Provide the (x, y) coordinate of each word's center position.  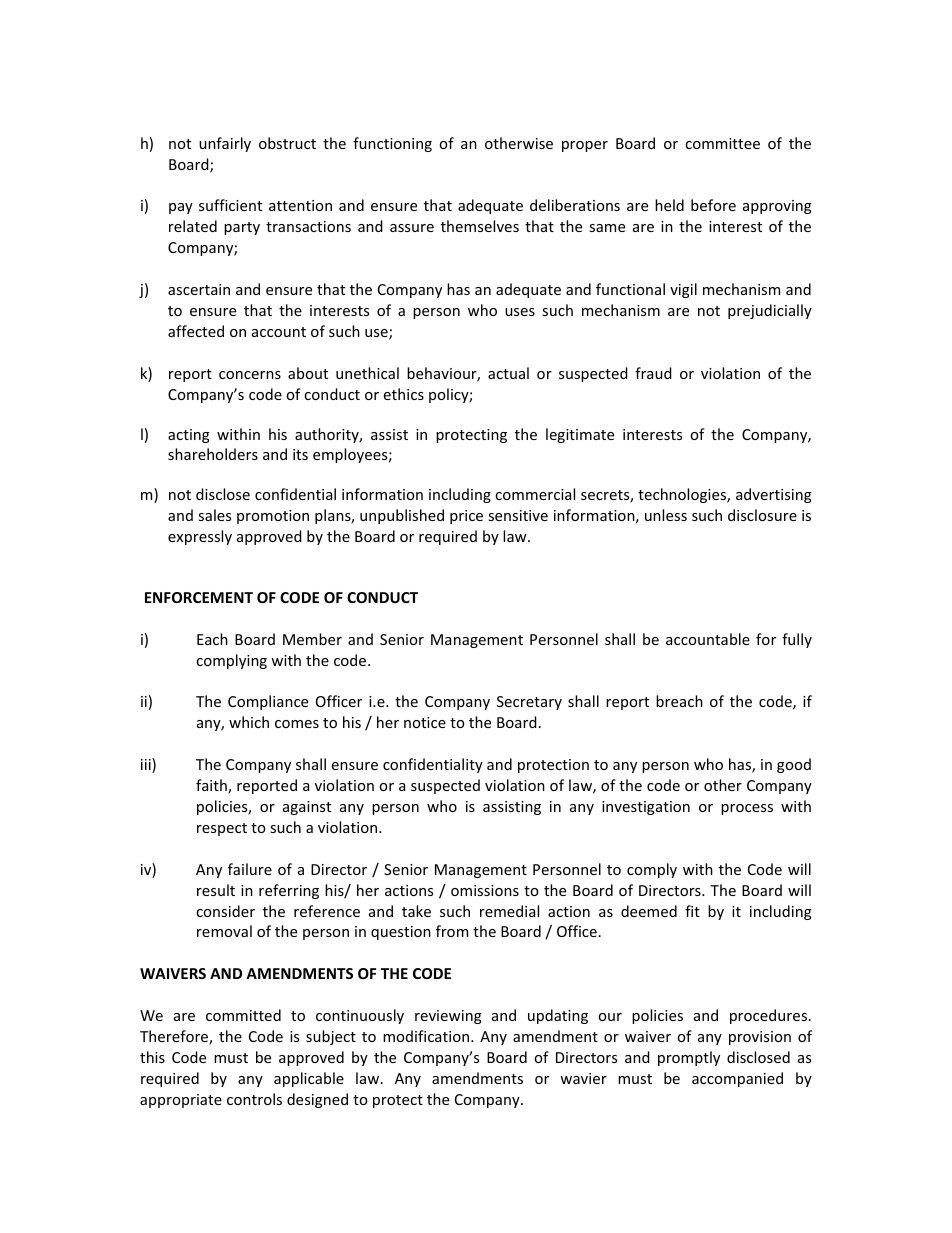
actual (508, 373)
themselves (480, 226)
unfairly (225, 144)
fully (797, 640)
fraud (653, 373)
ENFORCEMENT (199, 597)
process (747, 809)
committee (722, 143)
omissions (485, 890)
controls (254, 1099)
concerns (250, 375)
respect (222, 829)
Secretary (529, 703)
